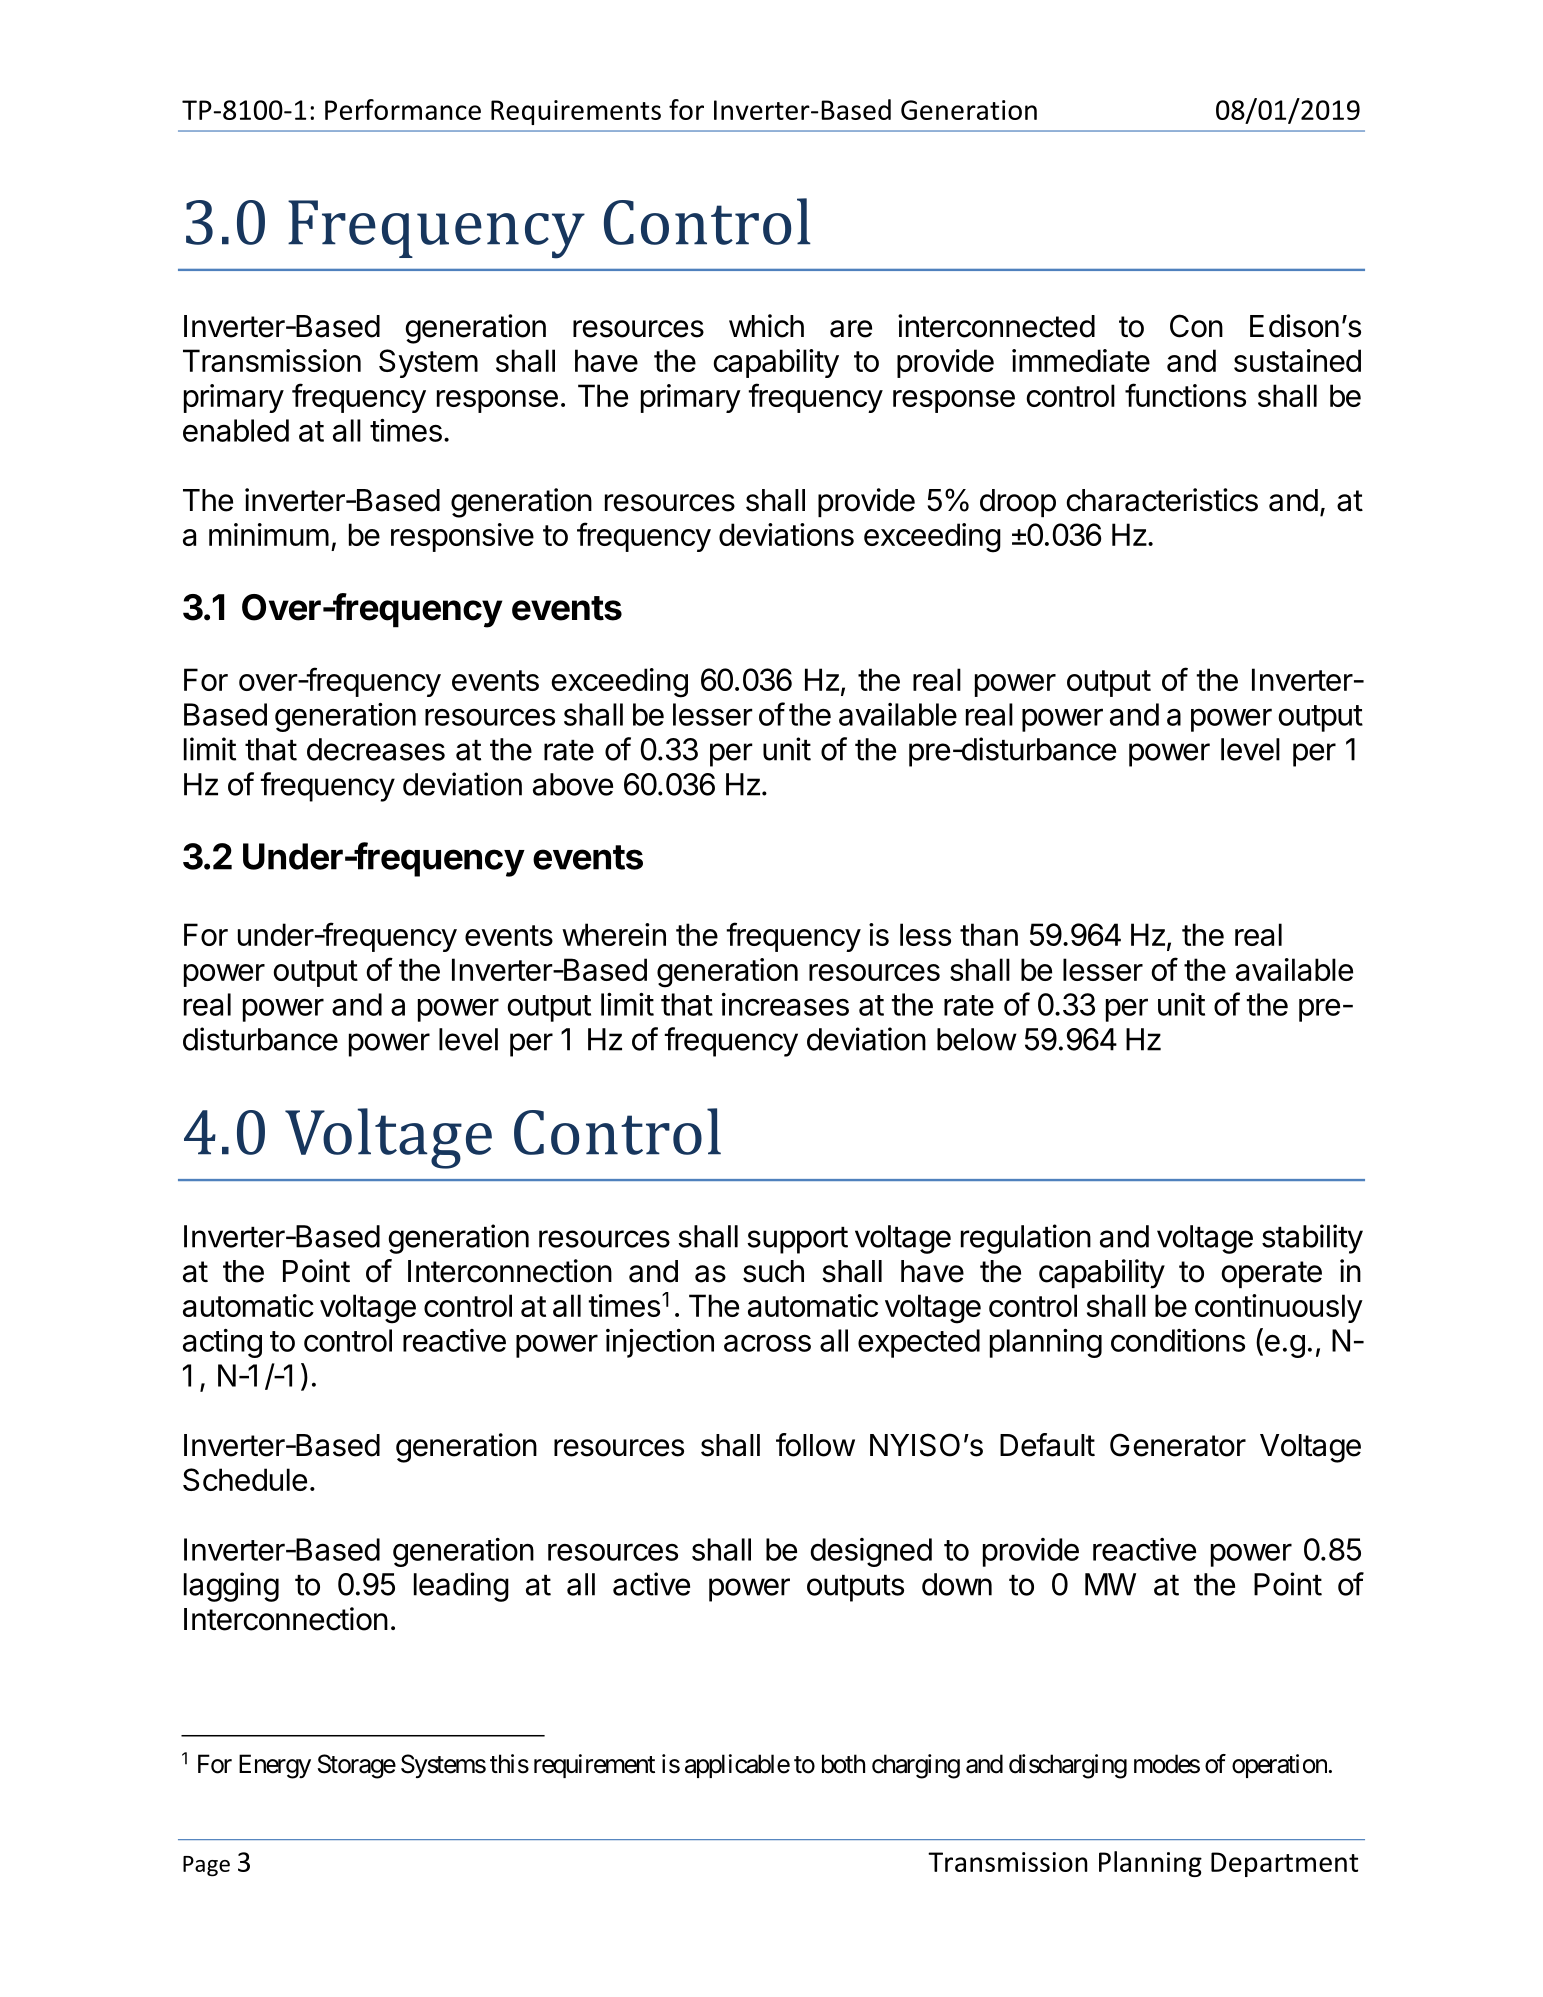  Describe the element at coordinates (1312, 1239) in the page. I see `stability` at that location.
